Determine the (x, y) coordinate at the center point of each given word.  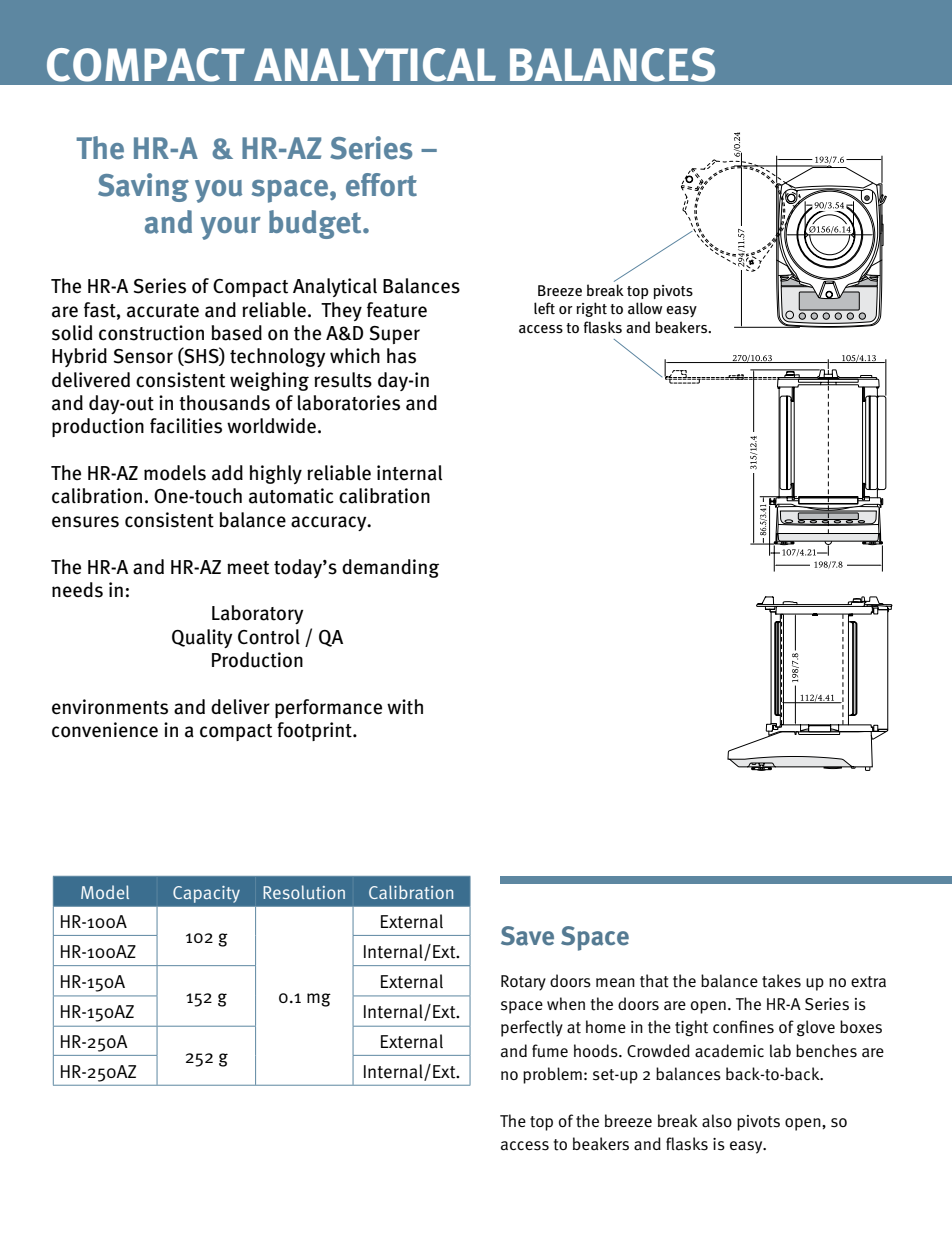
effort (381, 185)
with (405, 707)
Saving (143, 187)
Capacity (206, 894)
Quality (202, 638)
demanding (390, 568)
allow (645, 308)
